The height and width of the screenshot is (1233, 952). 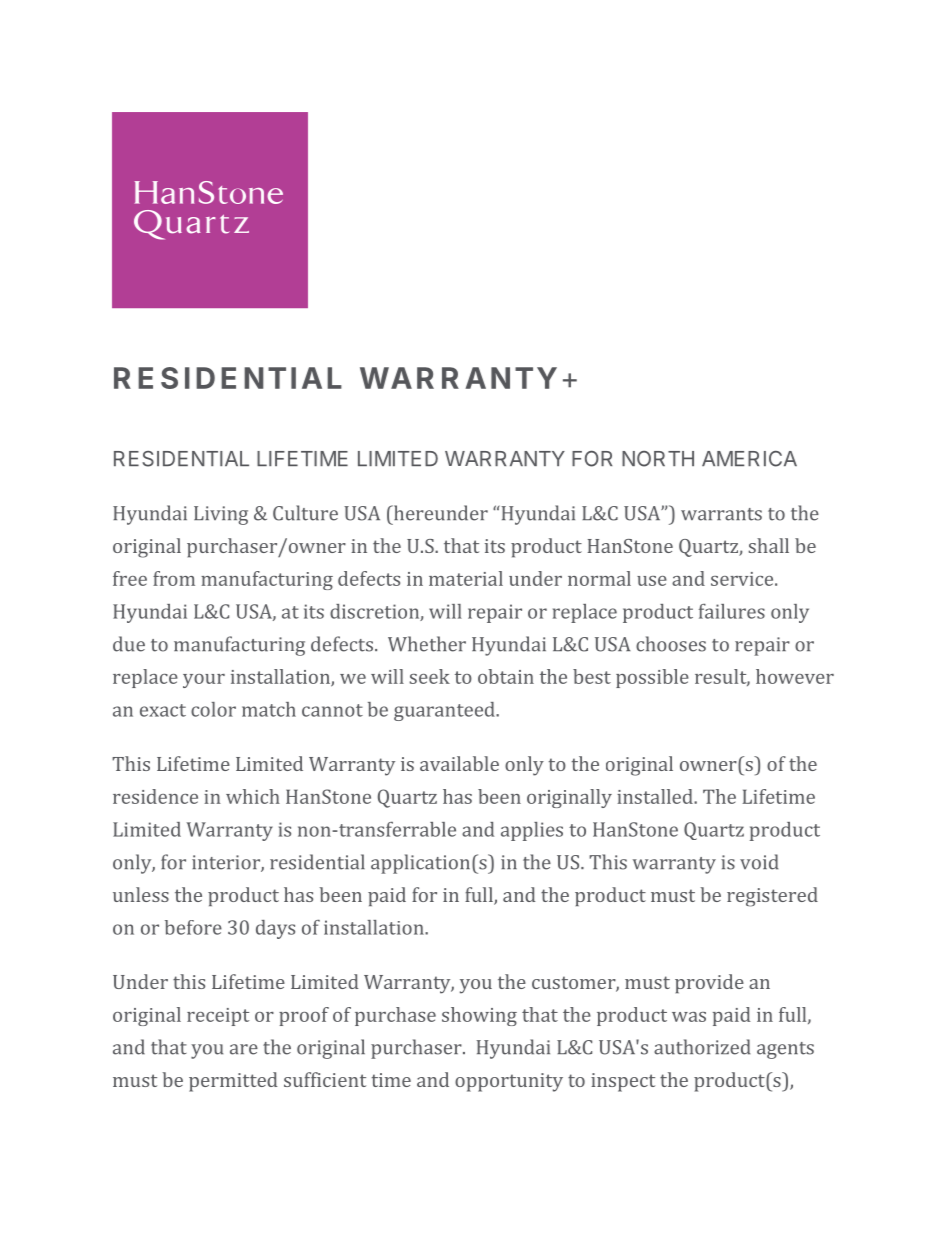 I want to click on due, so click(x=129, y=644).
